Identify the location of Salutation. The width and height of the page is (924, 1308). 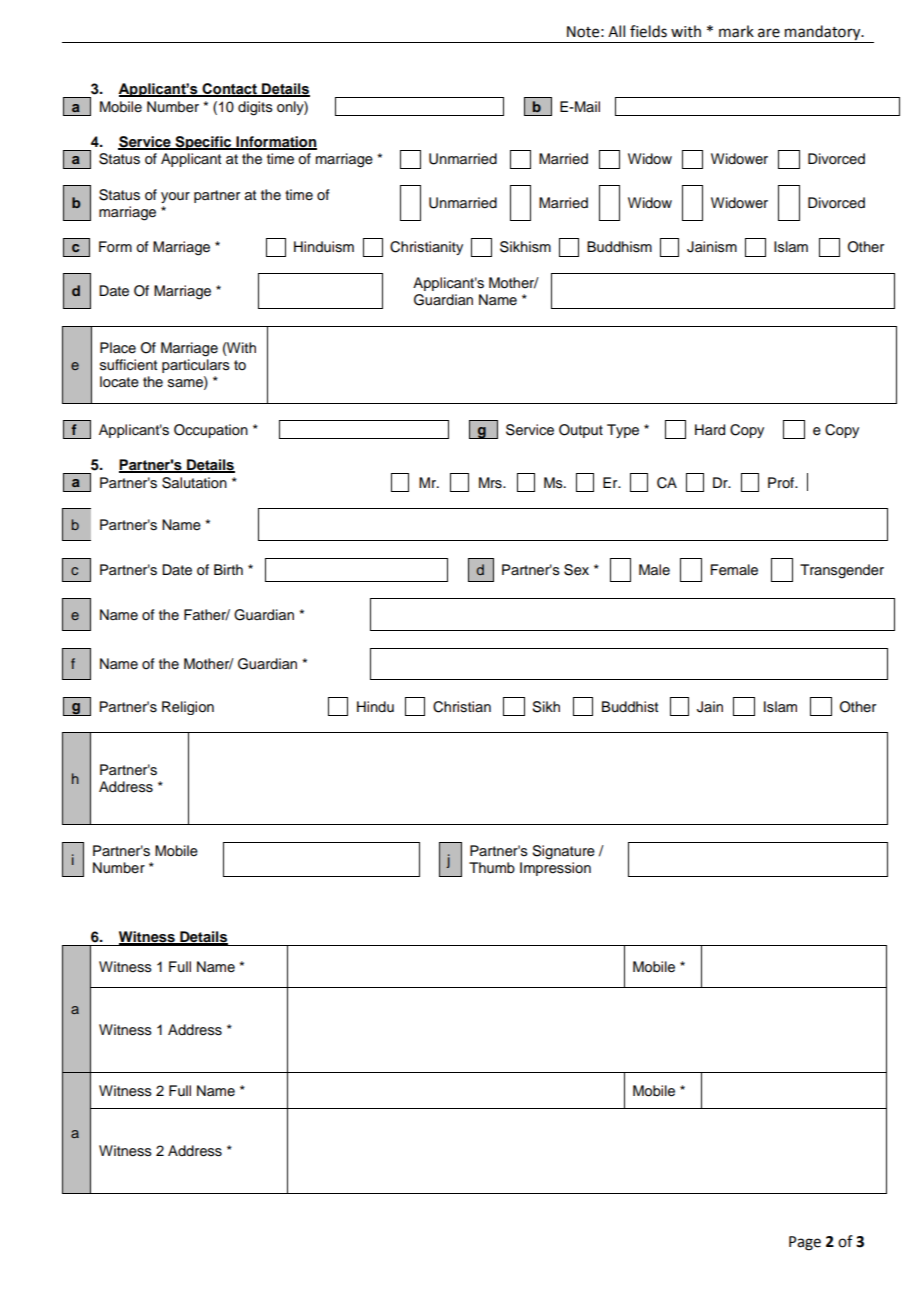
(194, 483).
